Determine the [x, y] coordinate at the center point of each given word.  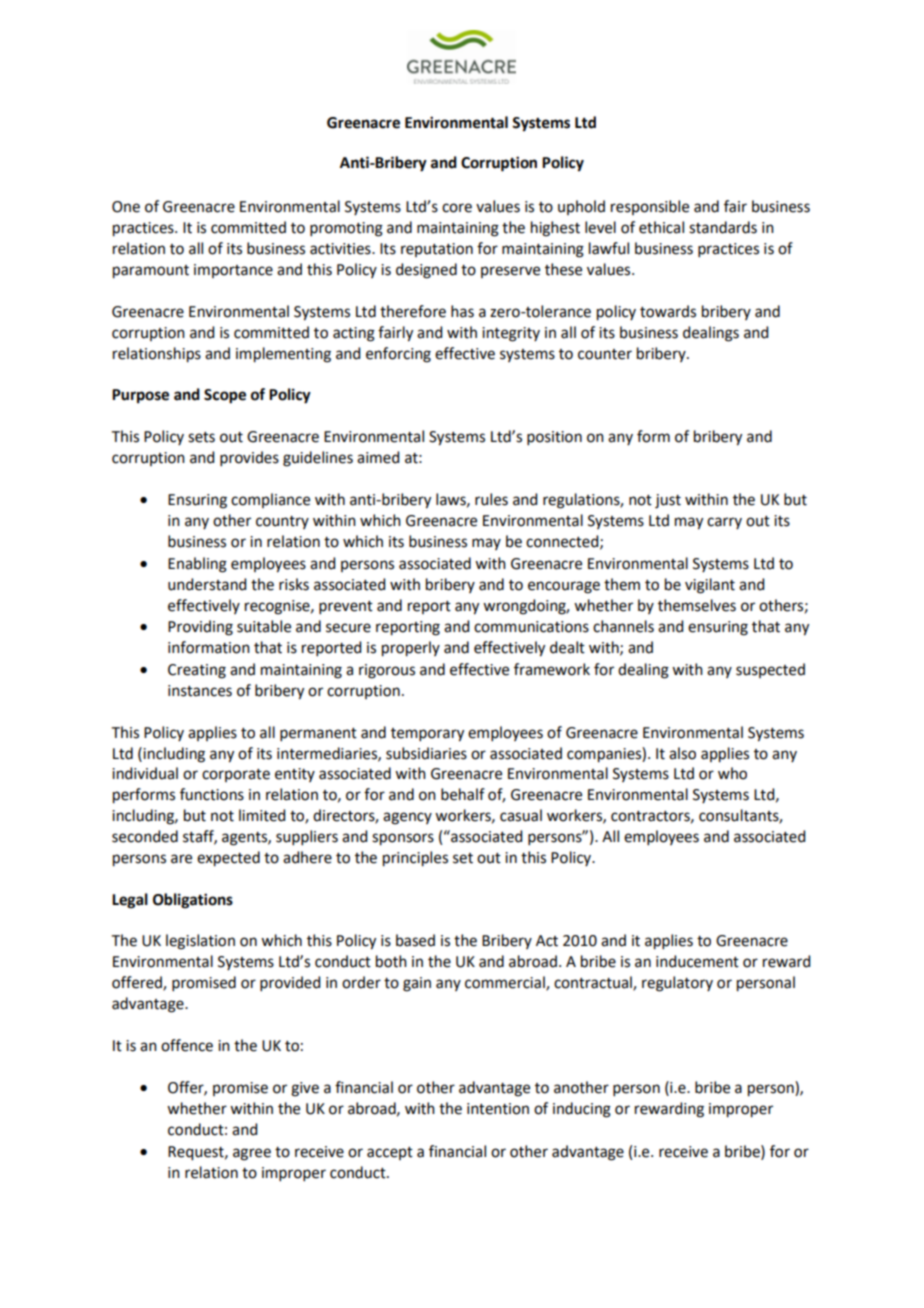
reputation [437, 250]
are [181, 859]
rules [491, 499]
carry [724, 523]
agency [407, 818]
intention [498, 1109]
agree [252, 1154]
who [732, 773]
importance [233, 271]
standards [723, 227]
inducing [582, 1110]
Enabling [197, 565]
